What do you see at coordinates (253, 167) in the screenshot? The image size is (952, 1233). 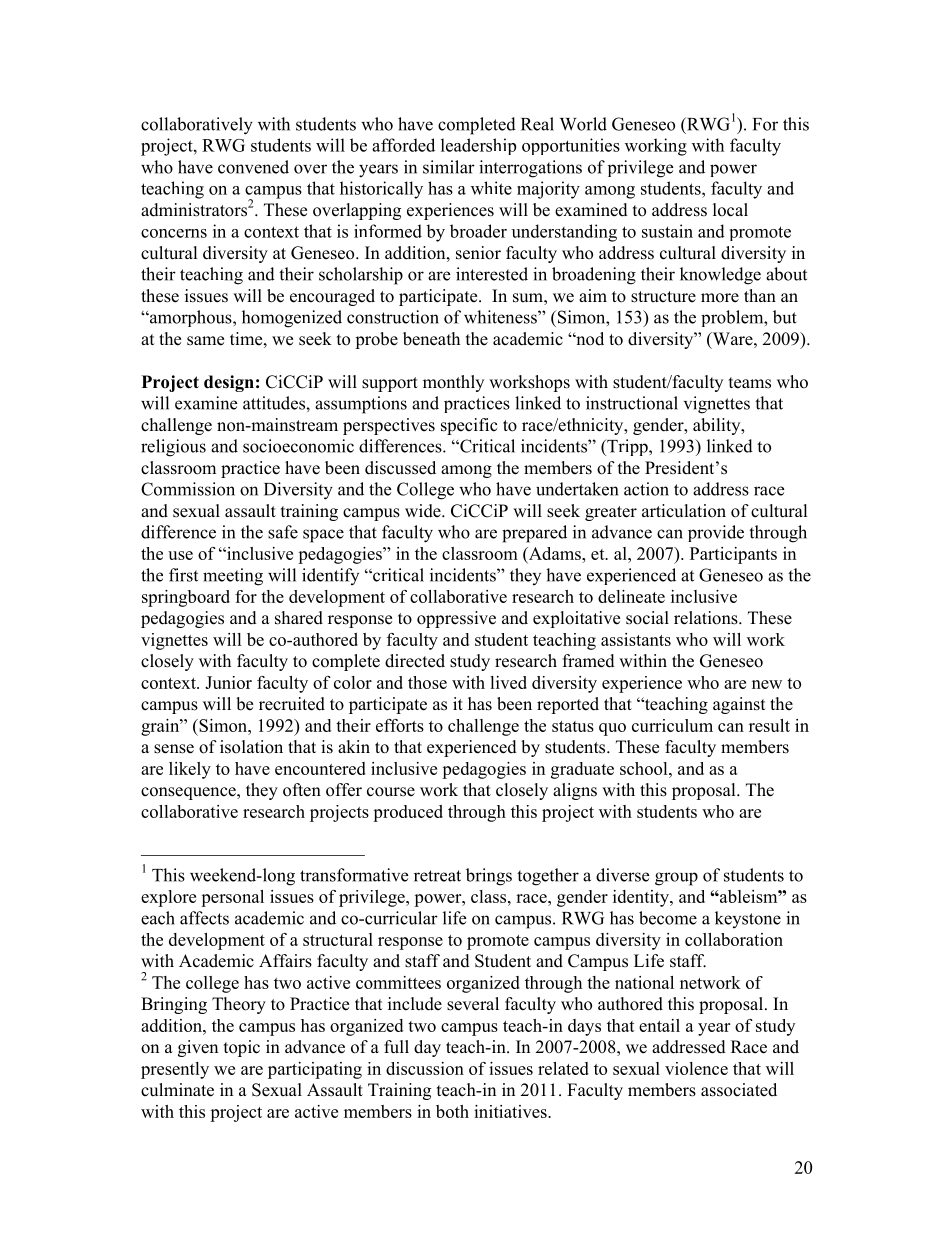 I see `convened` at bounding box center [253, 167].
